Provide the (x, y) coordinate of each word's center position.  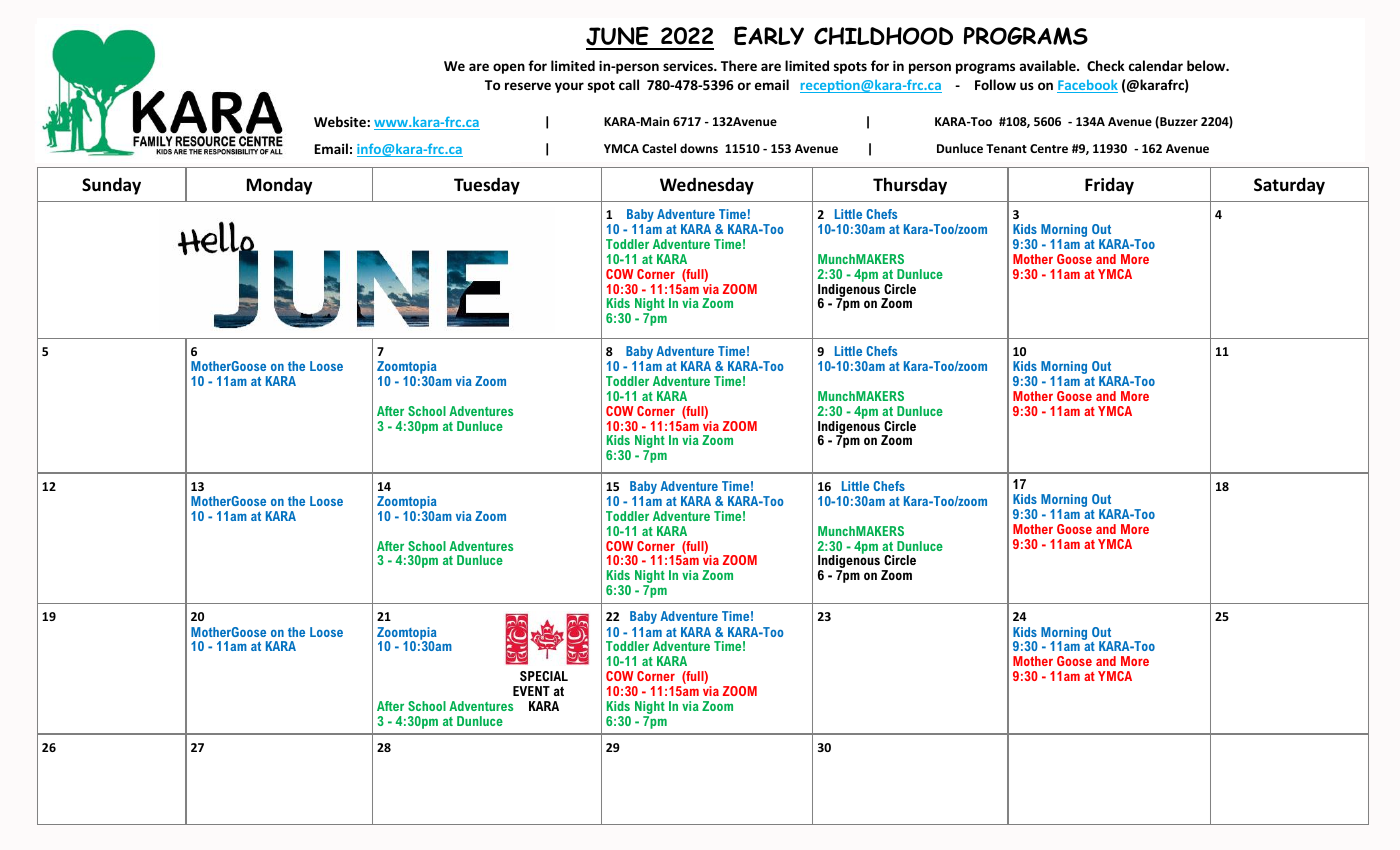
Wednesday (707, 186)
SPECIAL (544, 676)
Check (1106, 65)
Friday (1109, 186)
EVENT (531, 691)
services (689, 66)
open (509, 68)
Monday (280, 186)
